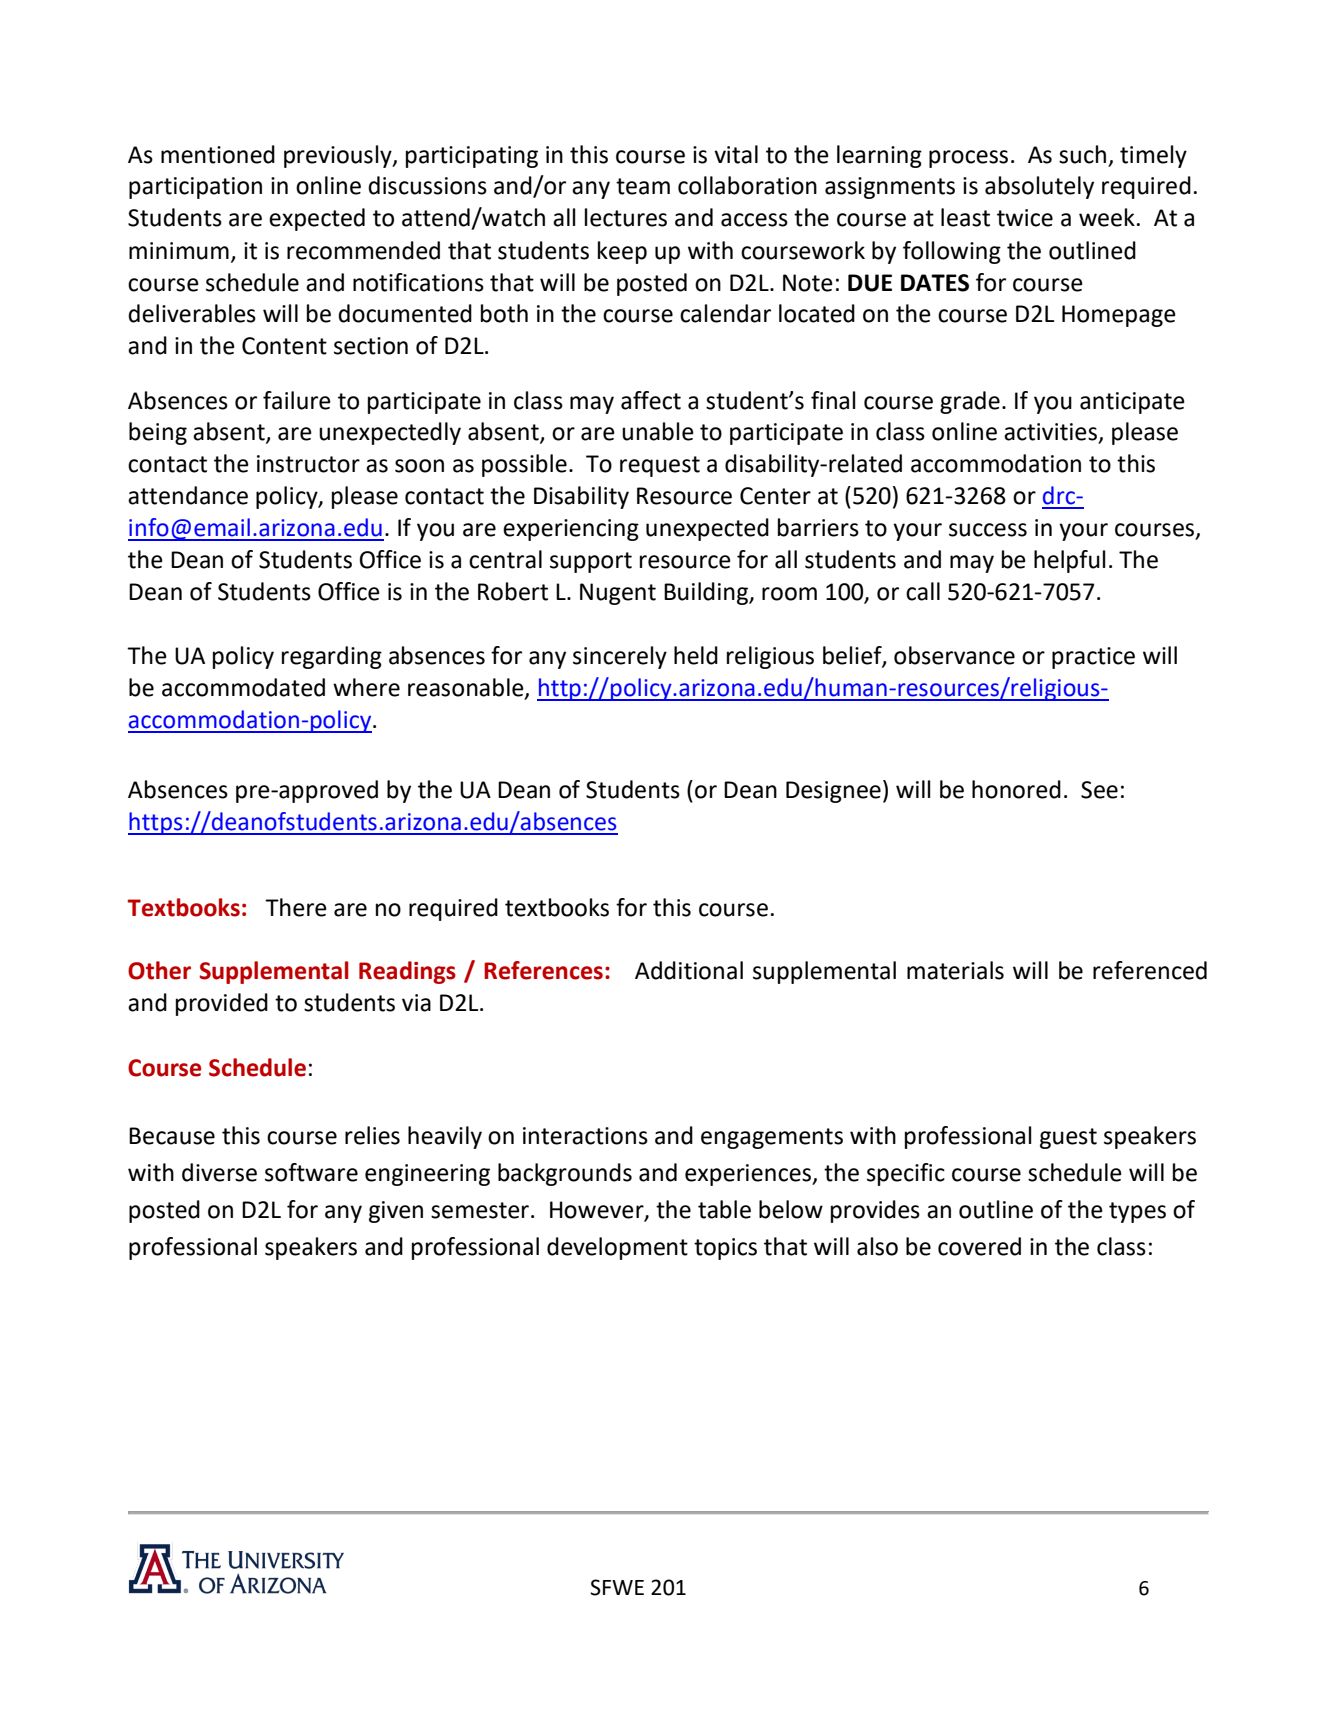 This screenshot has width=1336, height=1730. I want to click on absolutely, so click(1039, 187).
